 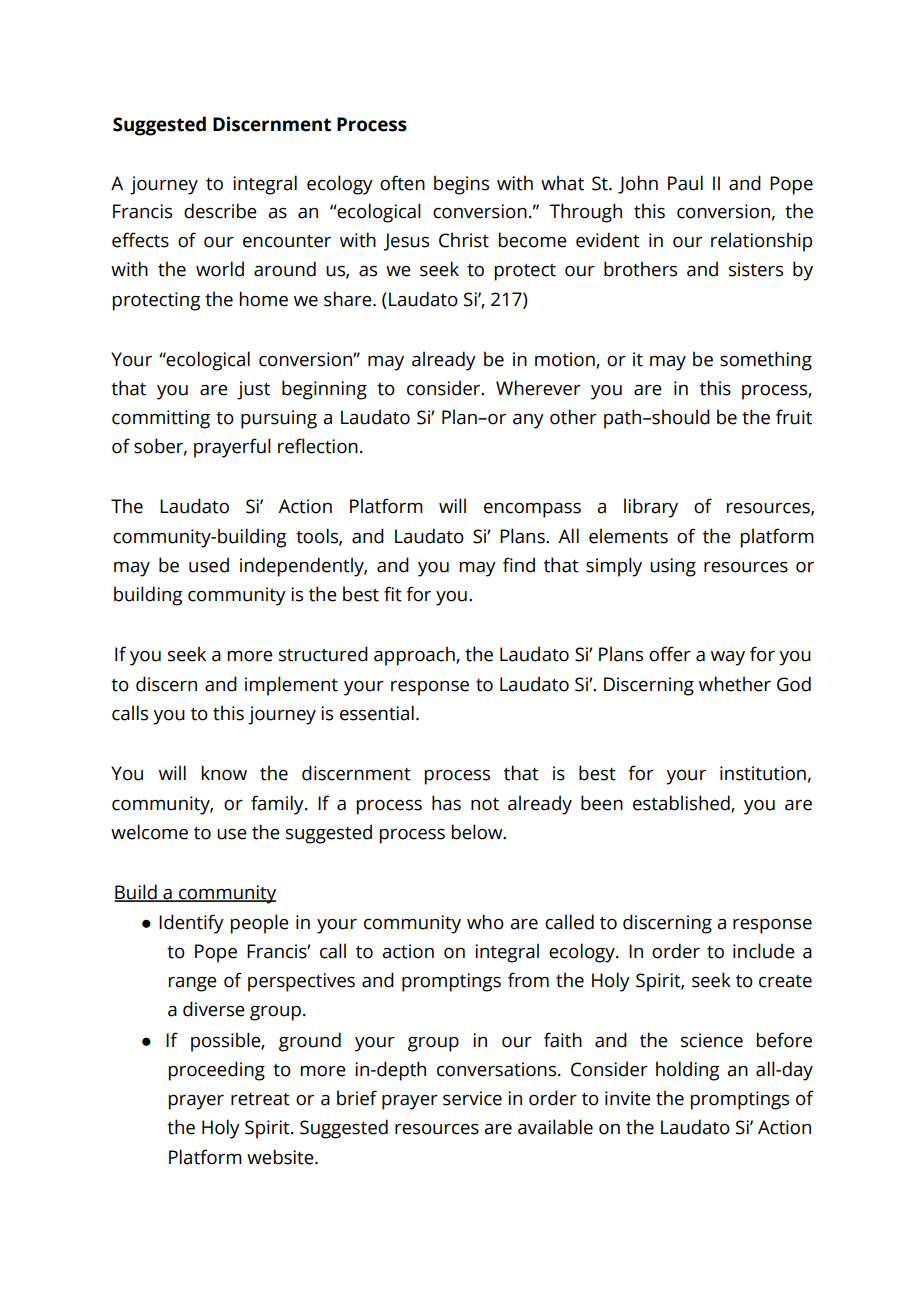 What do you see at coordinates (485, 804) in the document?
I see `not` at bounding box center [485, 804].
